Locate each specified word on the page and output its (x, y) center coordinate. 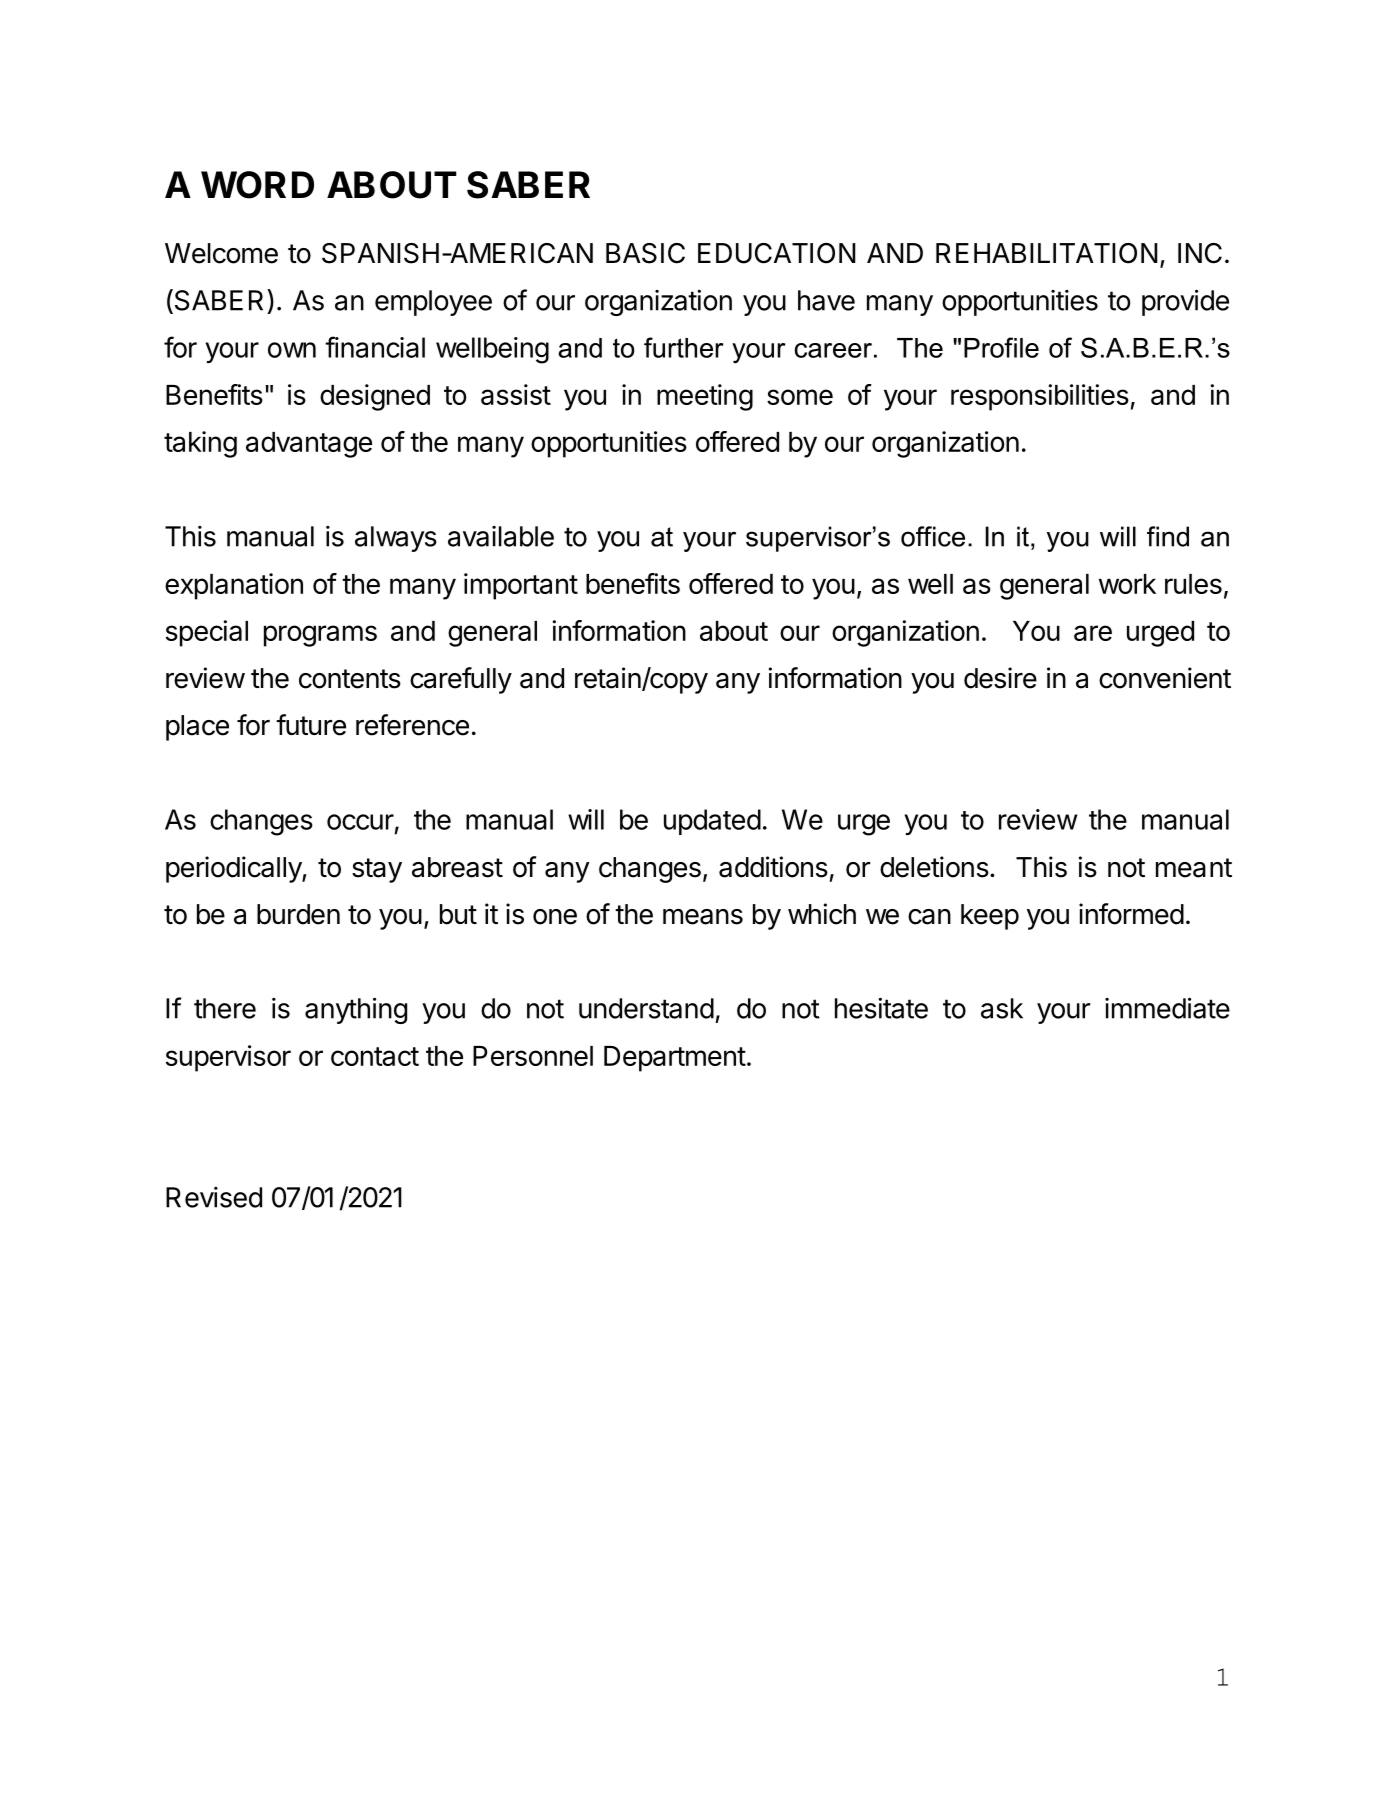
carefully (461, 680)
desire (1000, 678)
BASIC (645, 253)
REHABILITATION (1047, 253)
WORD (257, 185)
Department (675, 1059)
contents (350, 679)
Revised (214, 1197)
